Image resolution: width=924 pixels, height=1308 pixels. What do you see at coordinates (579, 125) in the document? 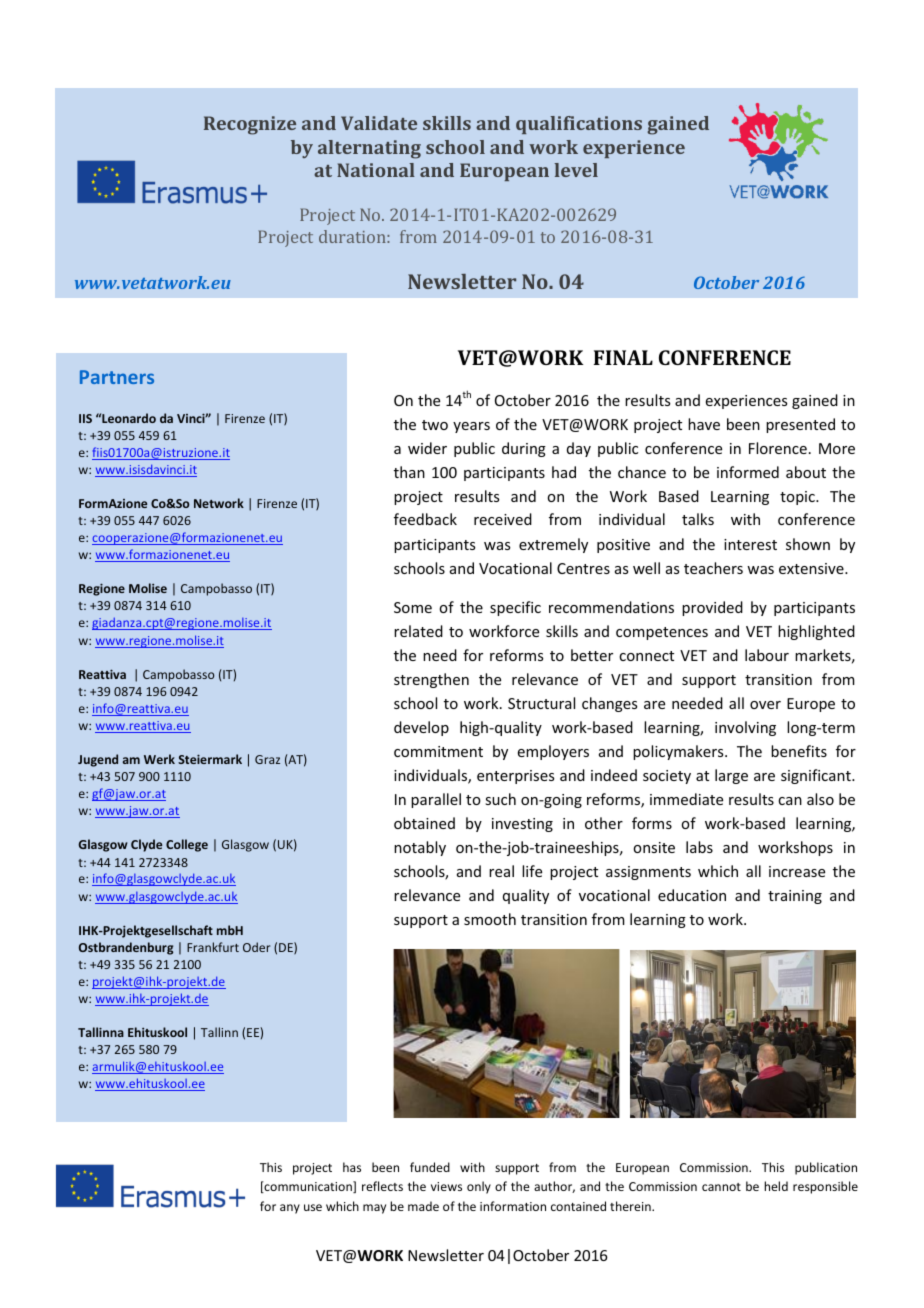
I see `qualifications` at bounding box center [579, 125].
